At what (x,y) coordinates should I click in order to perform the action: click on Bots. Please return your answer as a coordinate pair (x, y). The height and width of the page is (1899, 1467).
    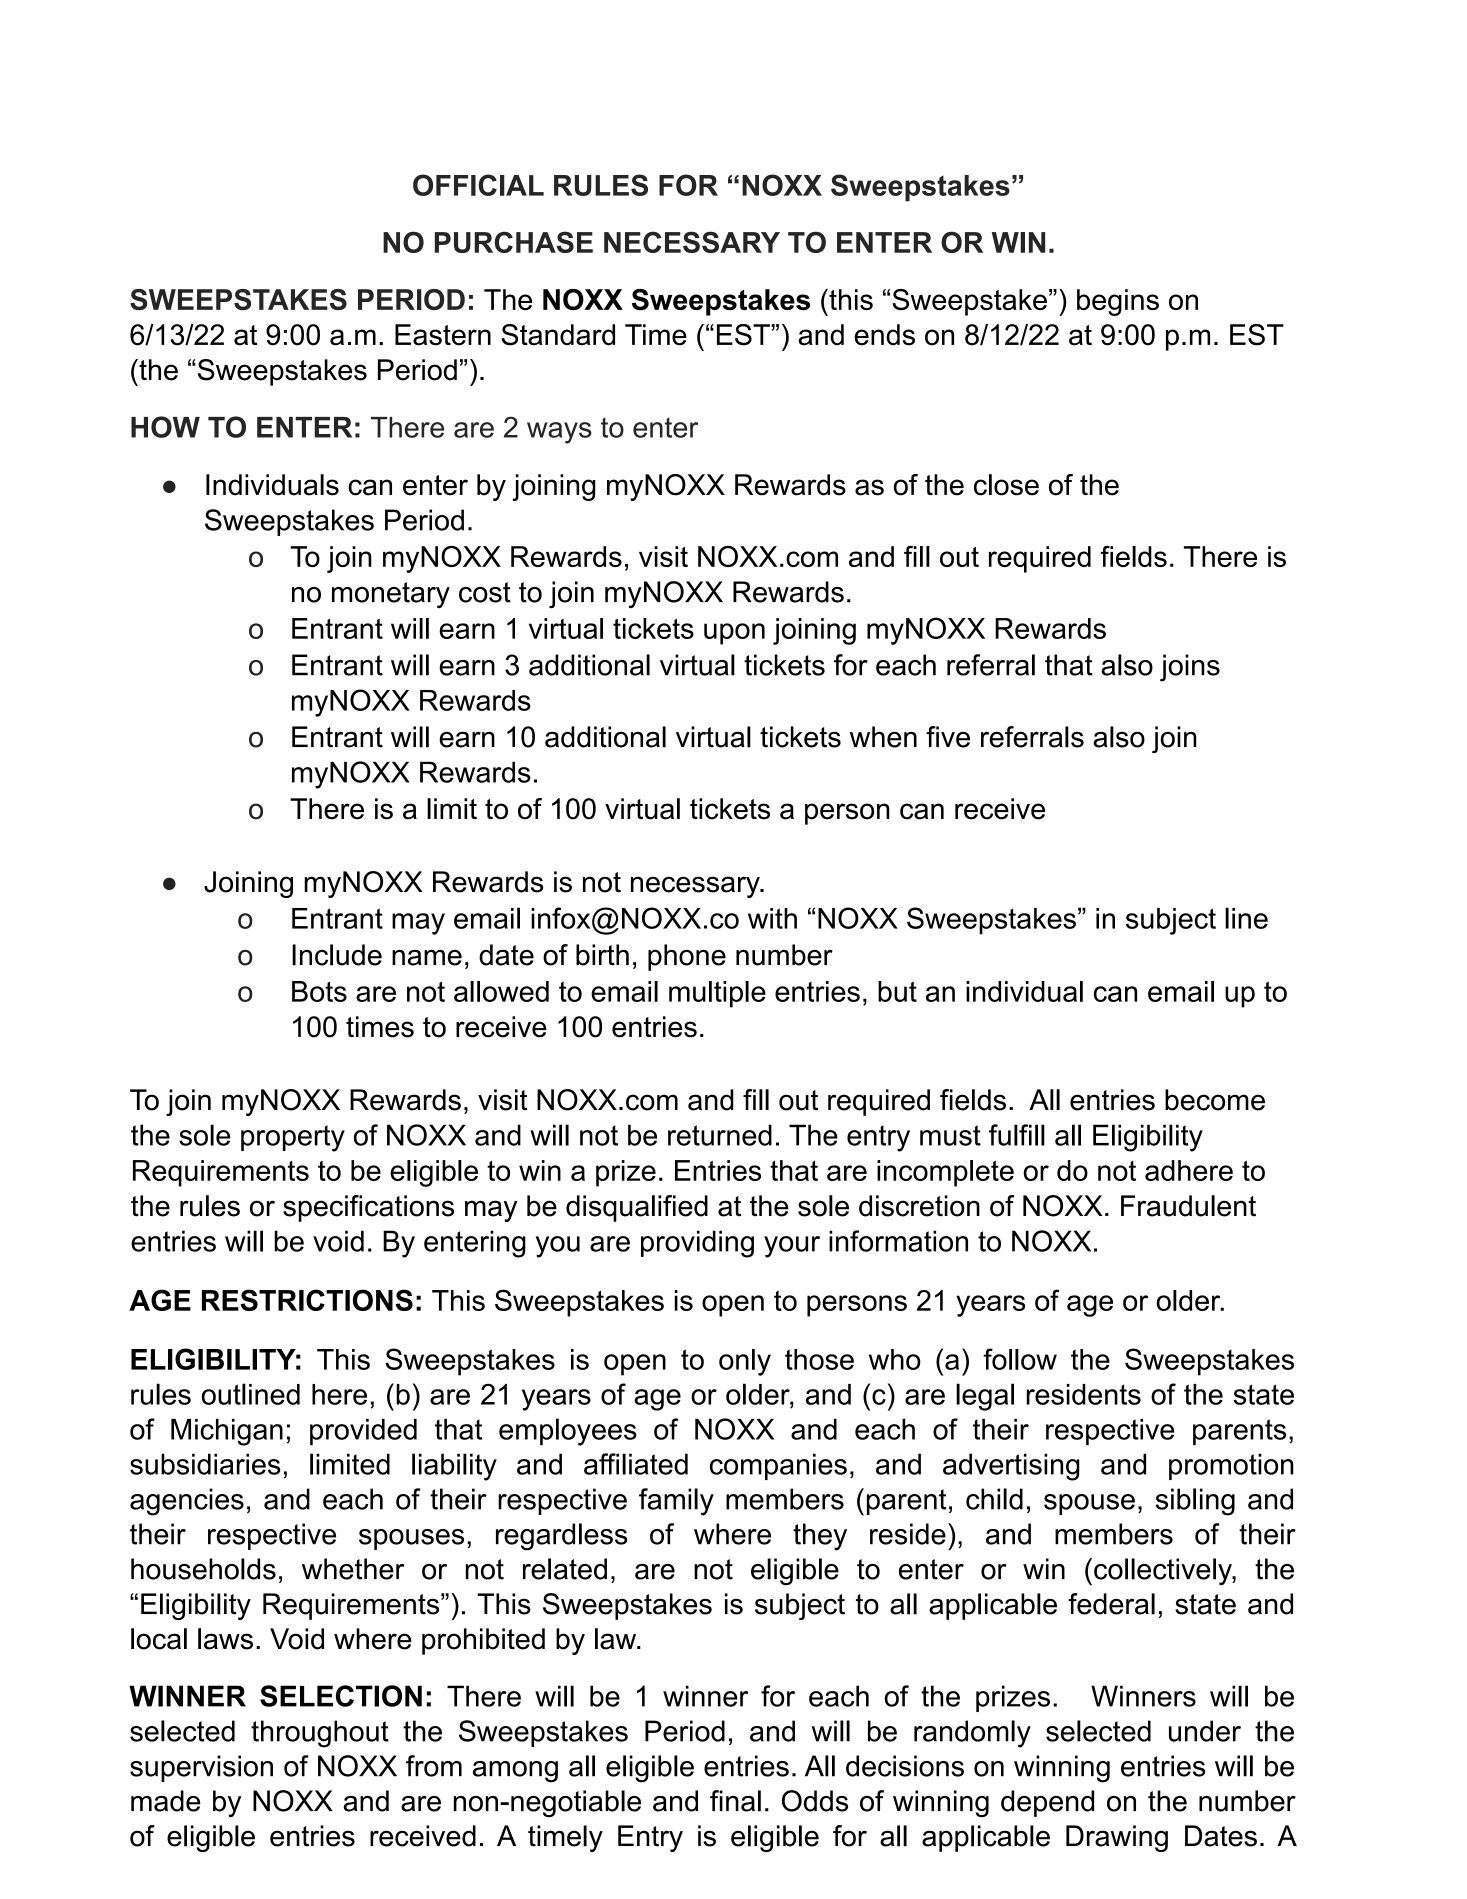
    Looking at the image, I should click on (319, 991).
